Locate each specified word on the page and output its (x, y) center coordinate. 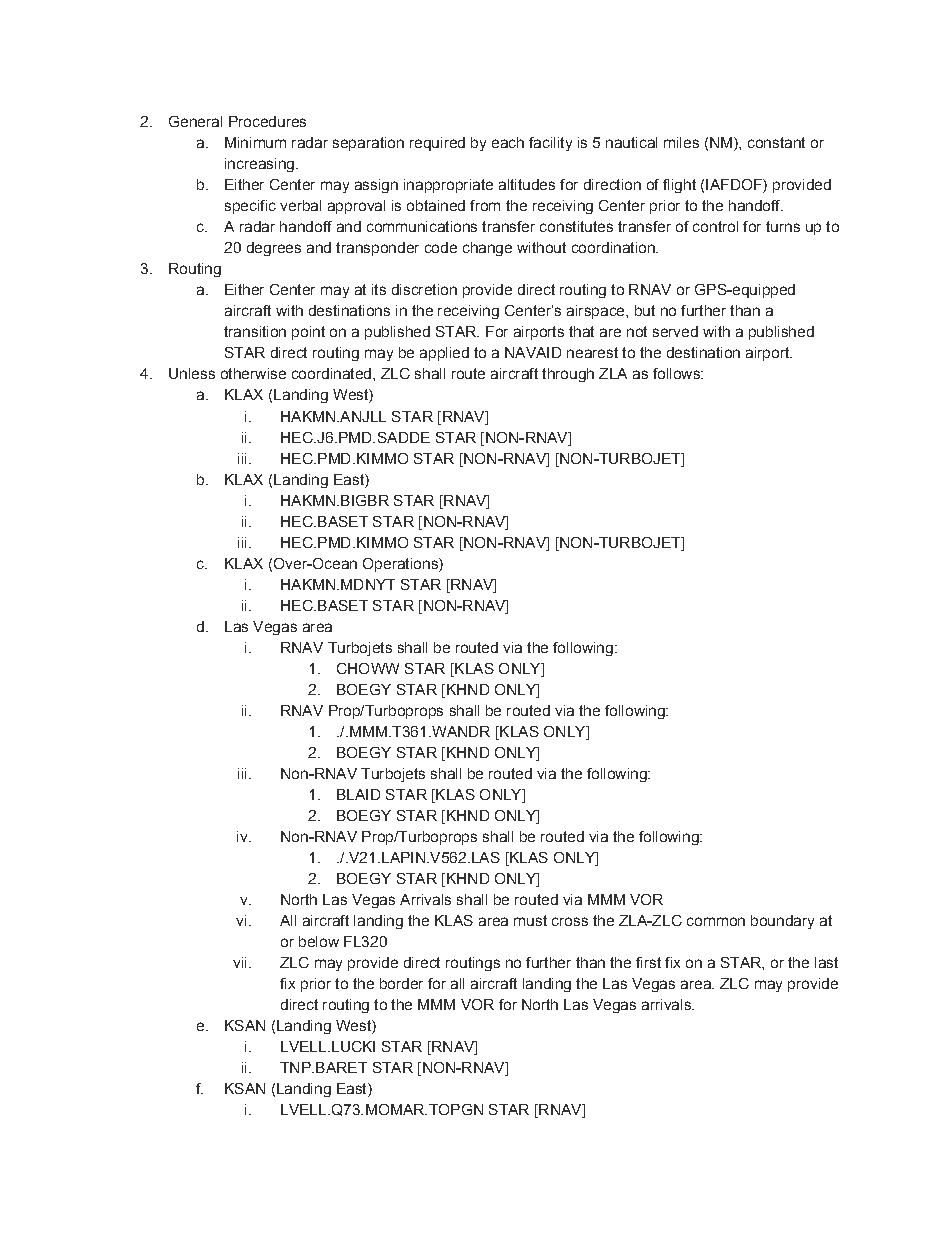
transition (255, 331)
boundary (782, 922)
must (530, 920)
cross (570, 921)
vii (239, 962)
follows (677, 373)
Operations (401, 565)
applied (444, 354)
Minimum (255, 142)
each (508, 142)
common (716, 921)
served (675, 331)
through (568, 375)
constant (776, 142)
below (319, 941)
